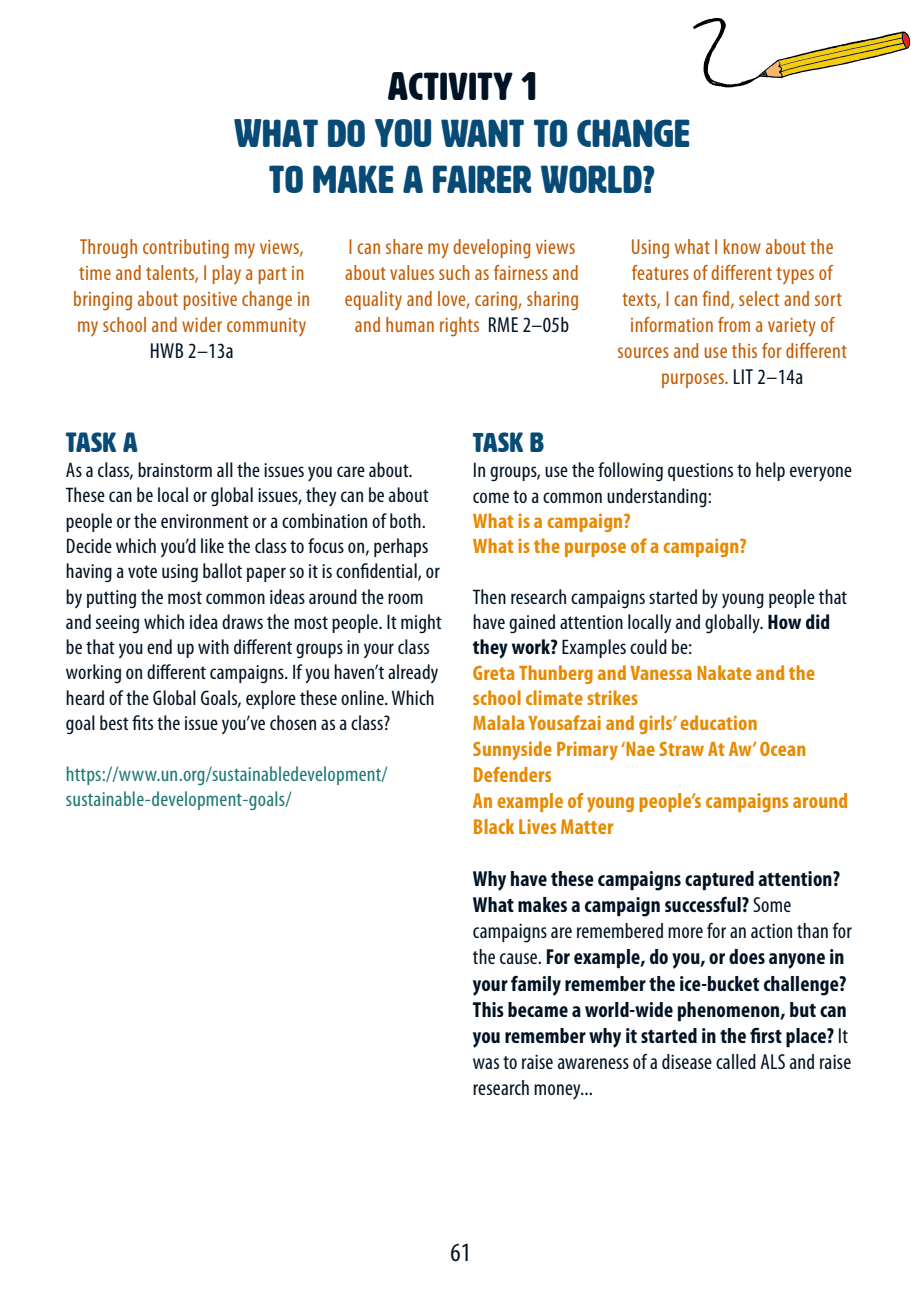 The height and width of the document is (1308, 924). What do you see at coordinates (142, 571) in the document?
I see `vote` at bounding box center [142, 571].
